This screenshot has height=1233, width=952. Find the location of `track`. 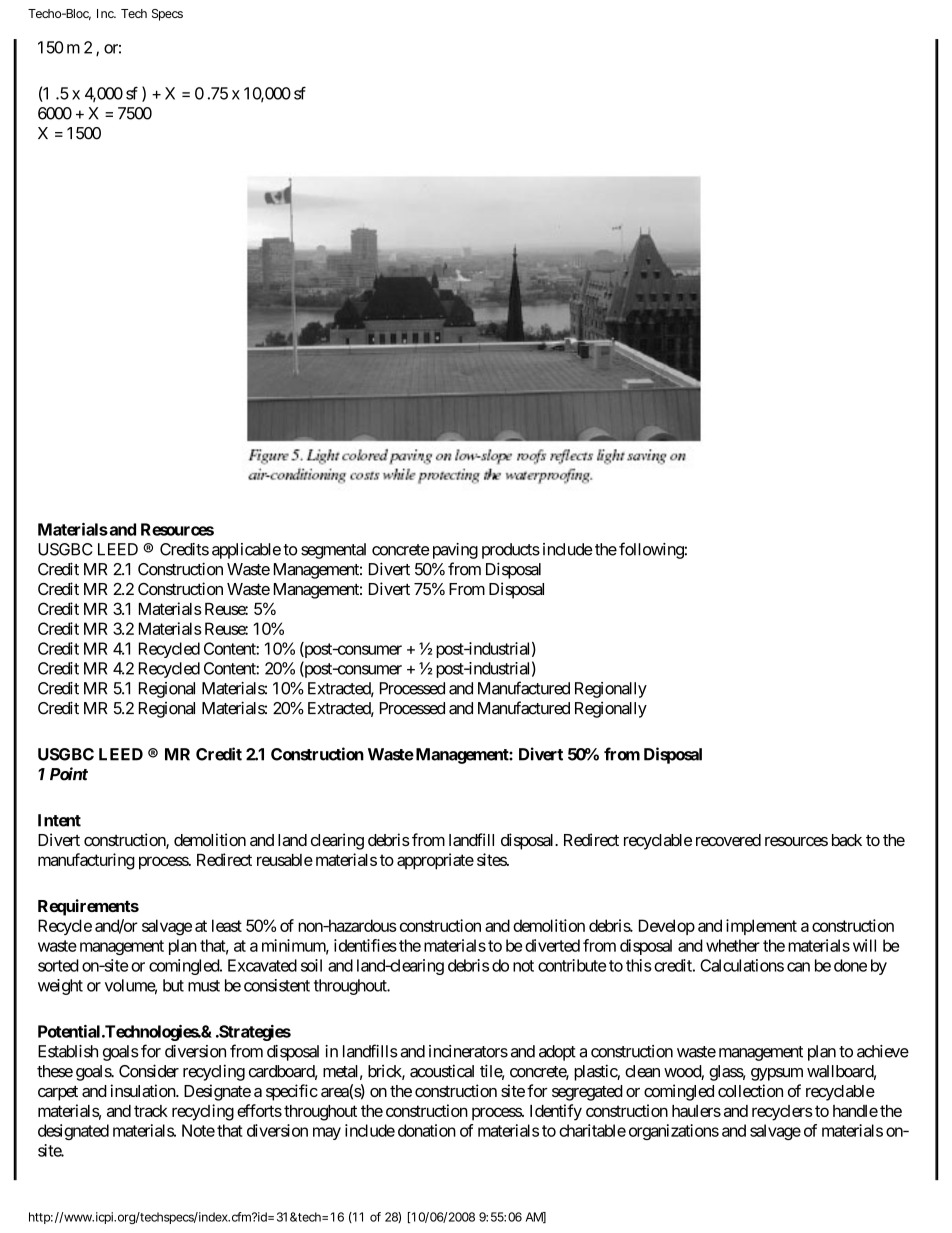

track is located at coordinates (151, 1111).
